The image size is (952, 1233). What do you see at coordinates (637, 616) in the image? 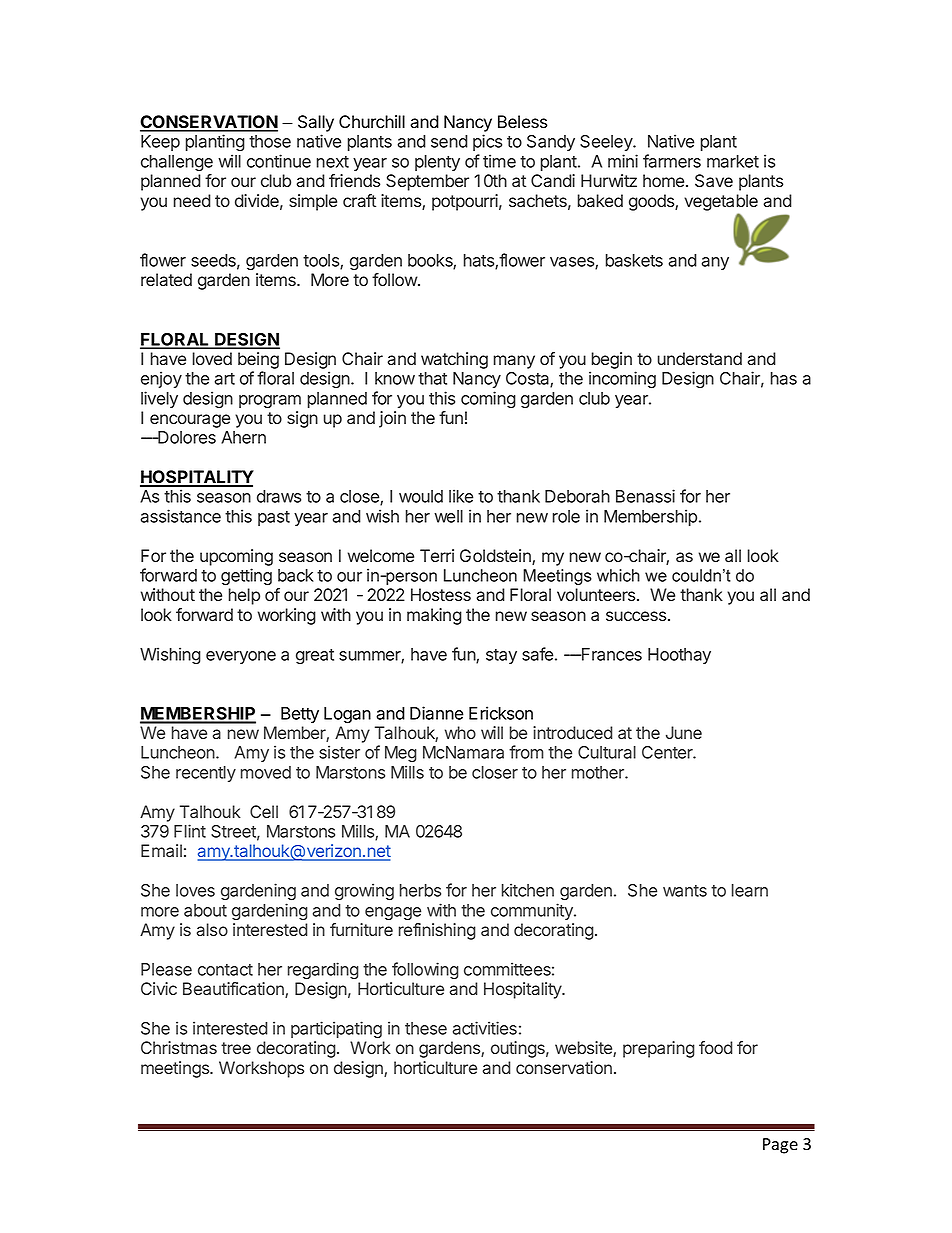
I see `success` at bounding box center [637, 616].
